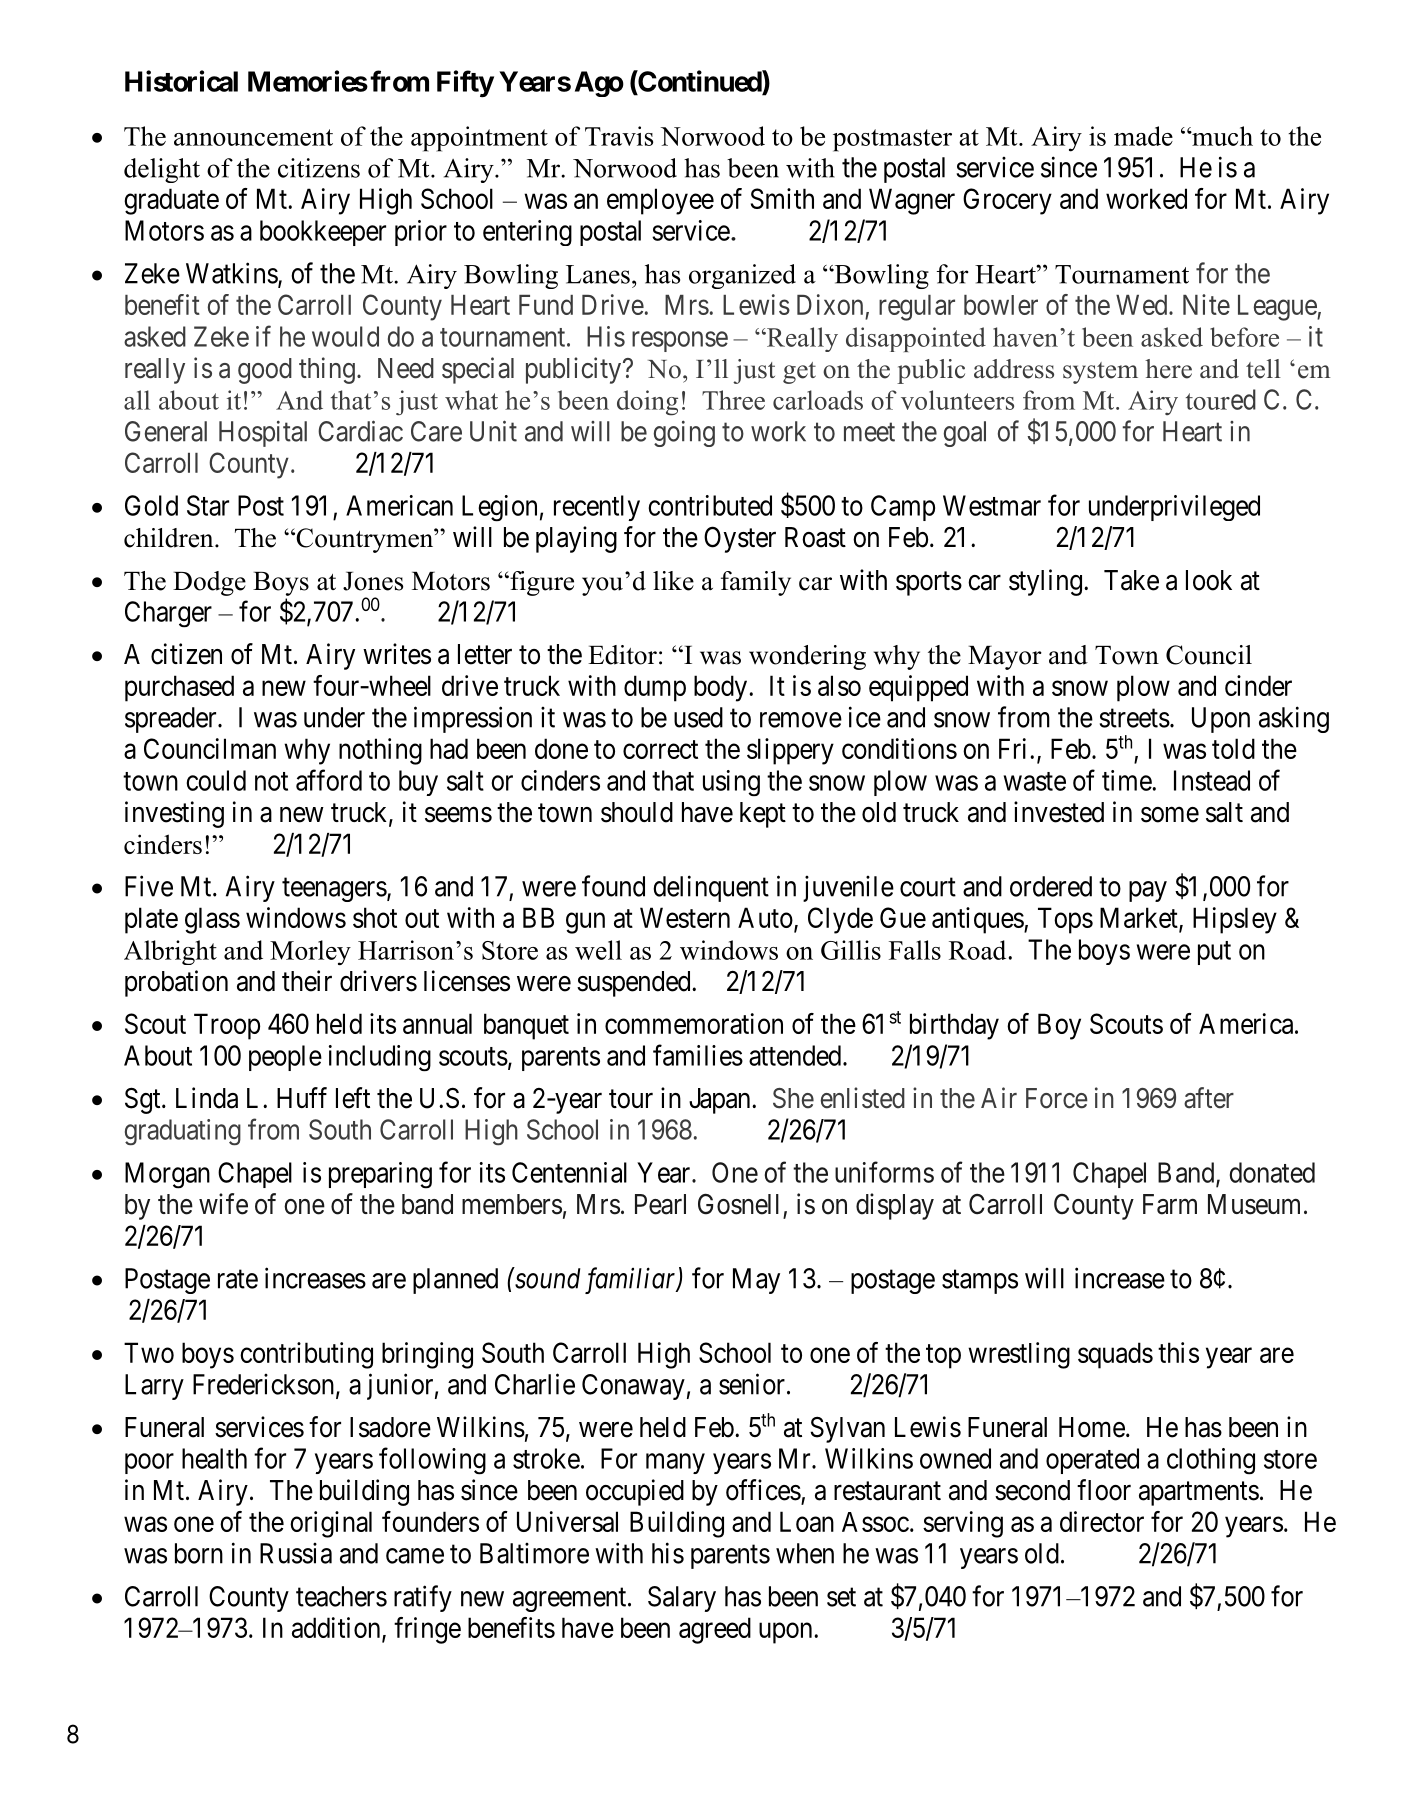 The height and width of the document is (1813, 1401). What do you see at coordinates (1148, 891) in the document?
I see `pay` at bounding box center [1148, 891].
